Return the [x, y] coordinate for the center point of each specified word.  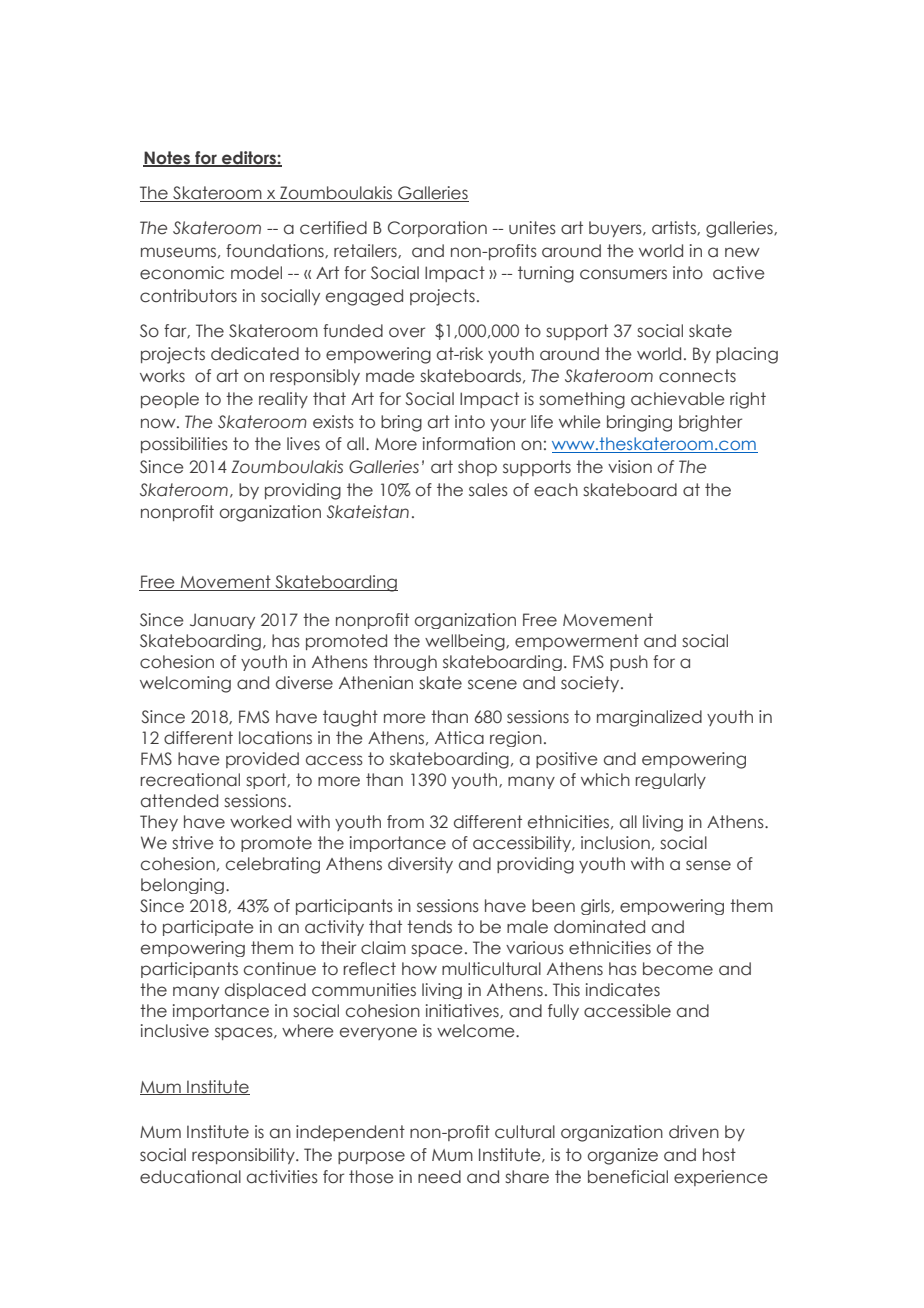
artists [675, 228]
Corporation [437, 229]
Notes [168, 159]
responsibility [244, 1156]
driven [694, 1132]
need [439, 1177]
